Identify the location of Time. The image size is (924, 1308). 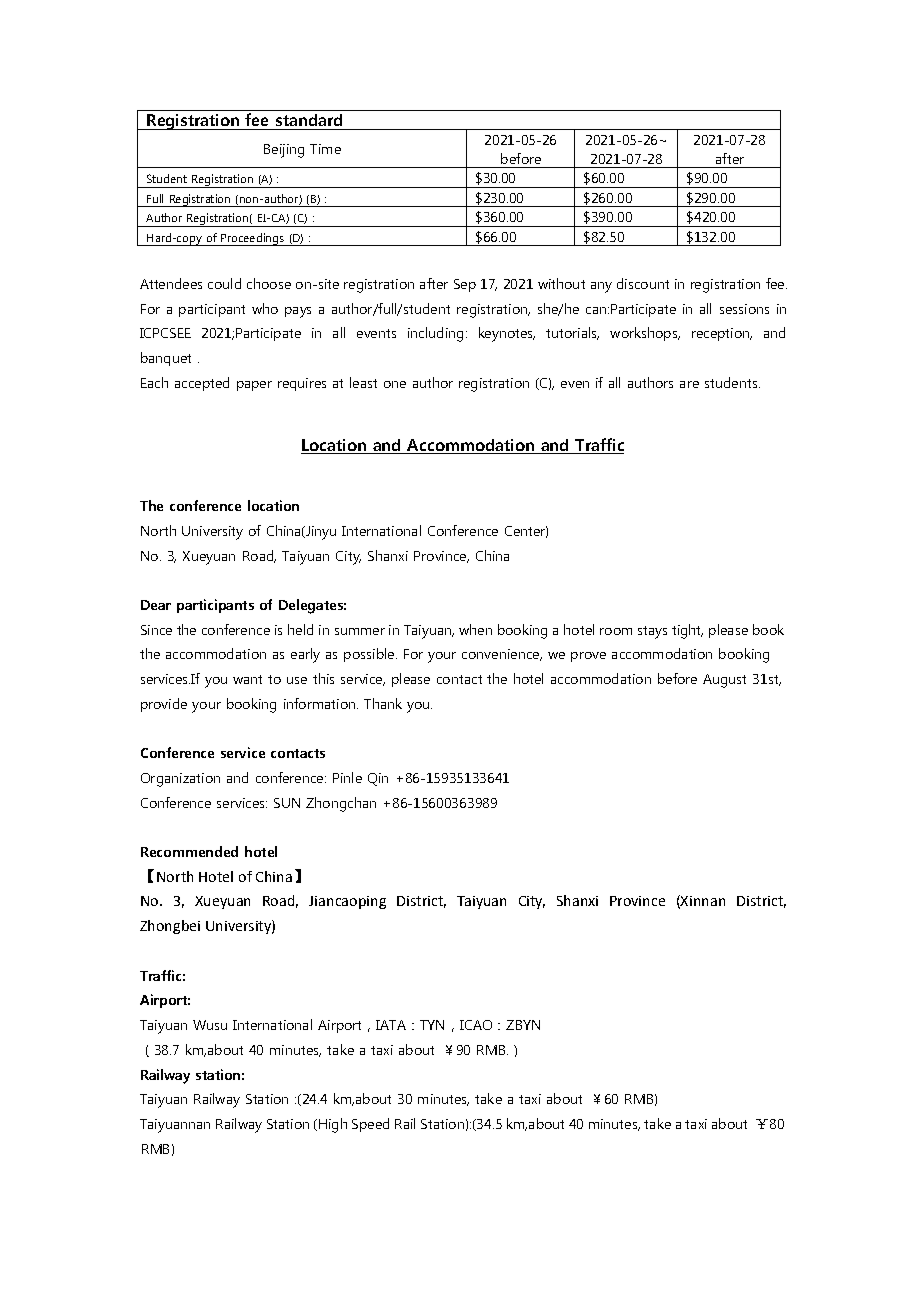
(325, 149).
